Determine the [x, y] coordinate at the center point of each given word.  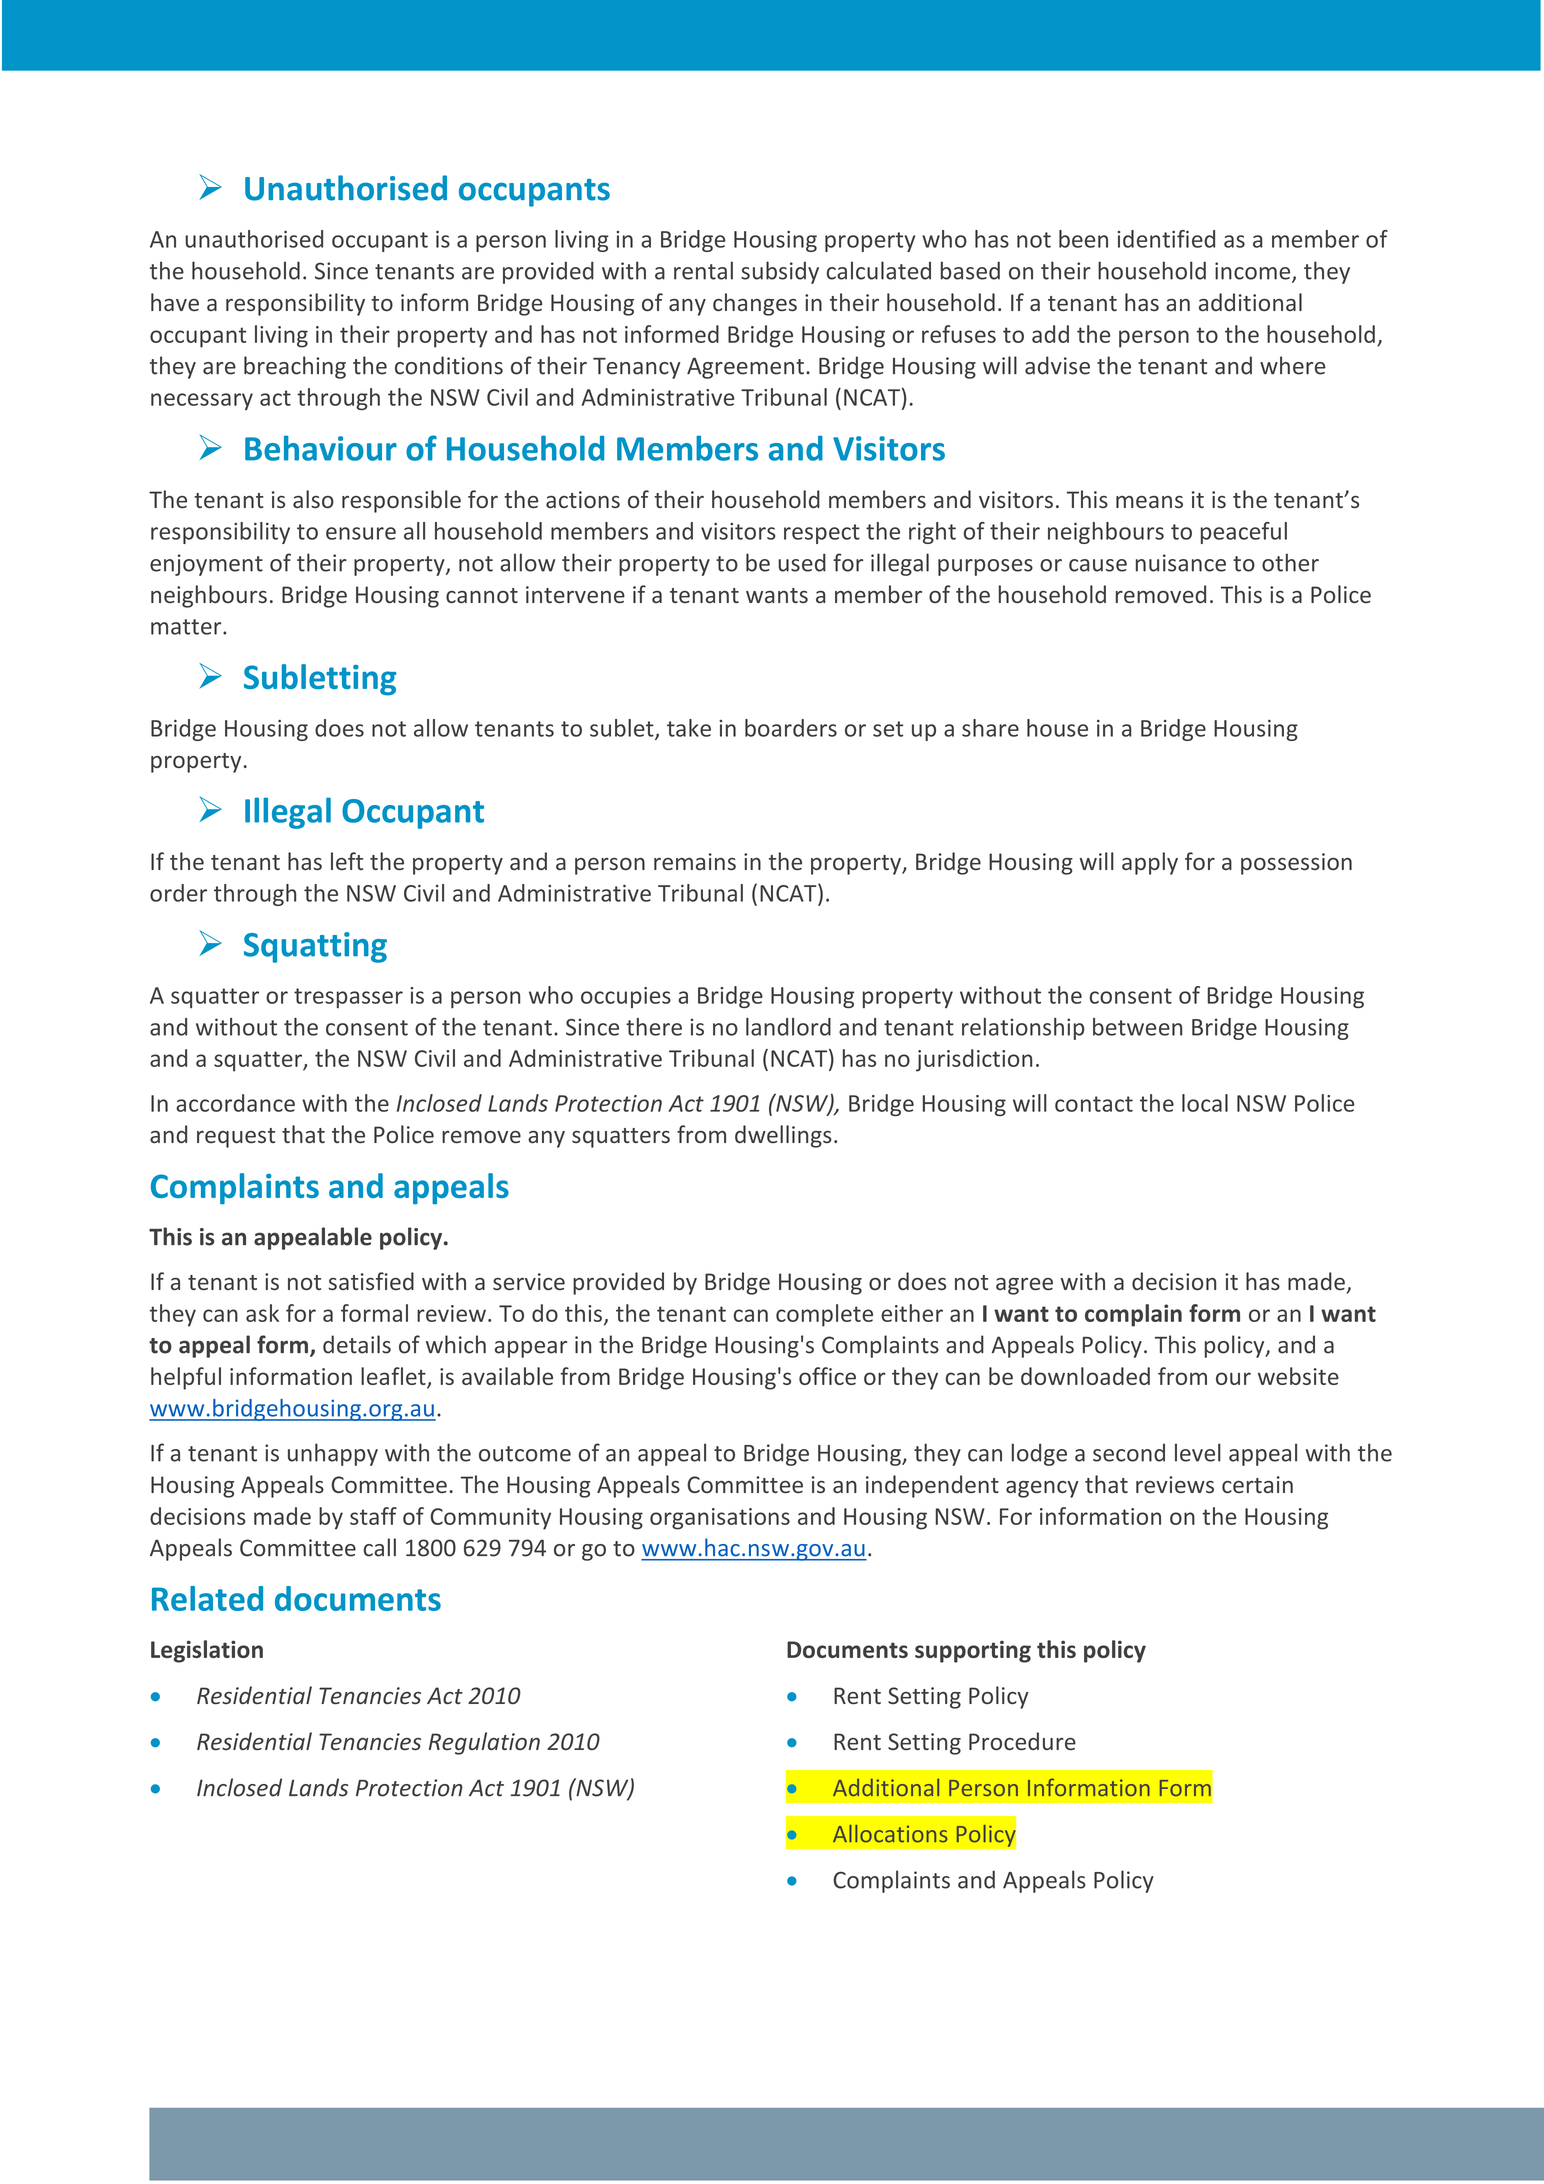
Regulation [484, 1743]
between [1137, 1027]
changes [755, 304]
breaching [295, 367]
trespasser [348, 998]
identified [1166, 239]
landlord [788, 1027]
